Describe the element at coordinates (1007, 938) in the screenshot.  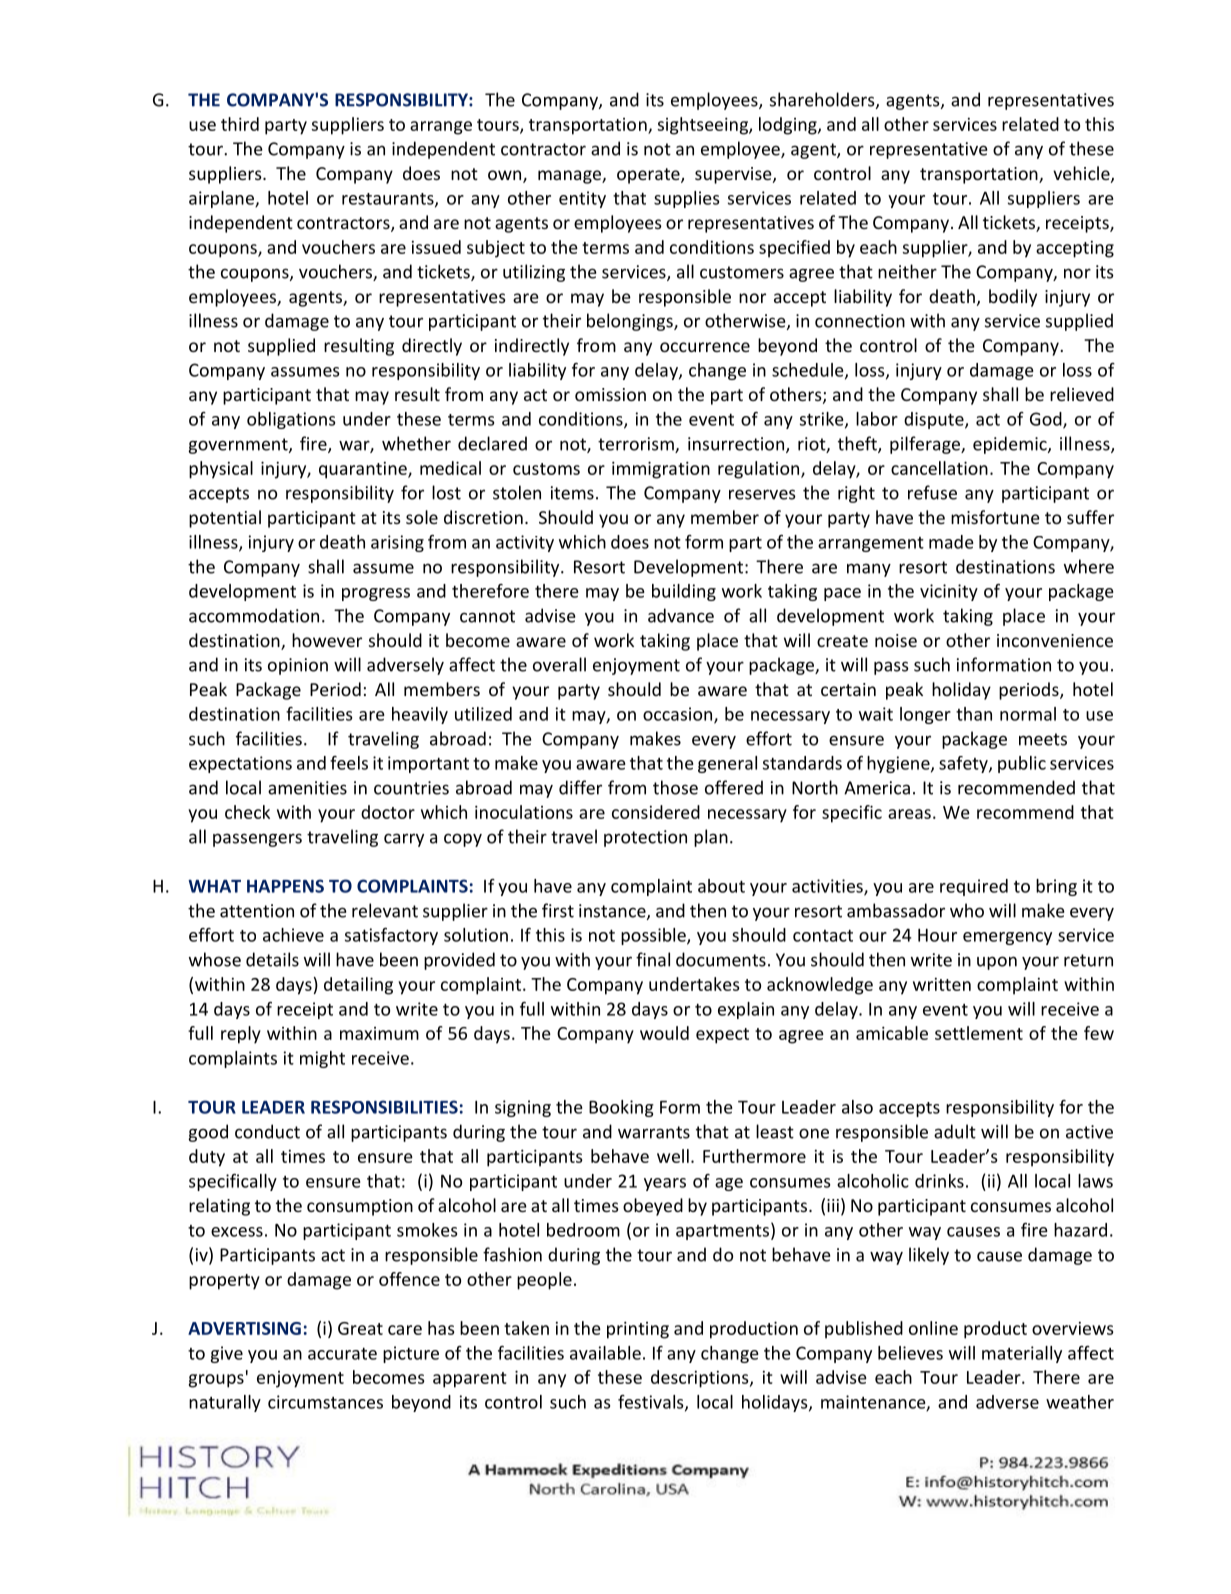
I see `emergency` at that location.
